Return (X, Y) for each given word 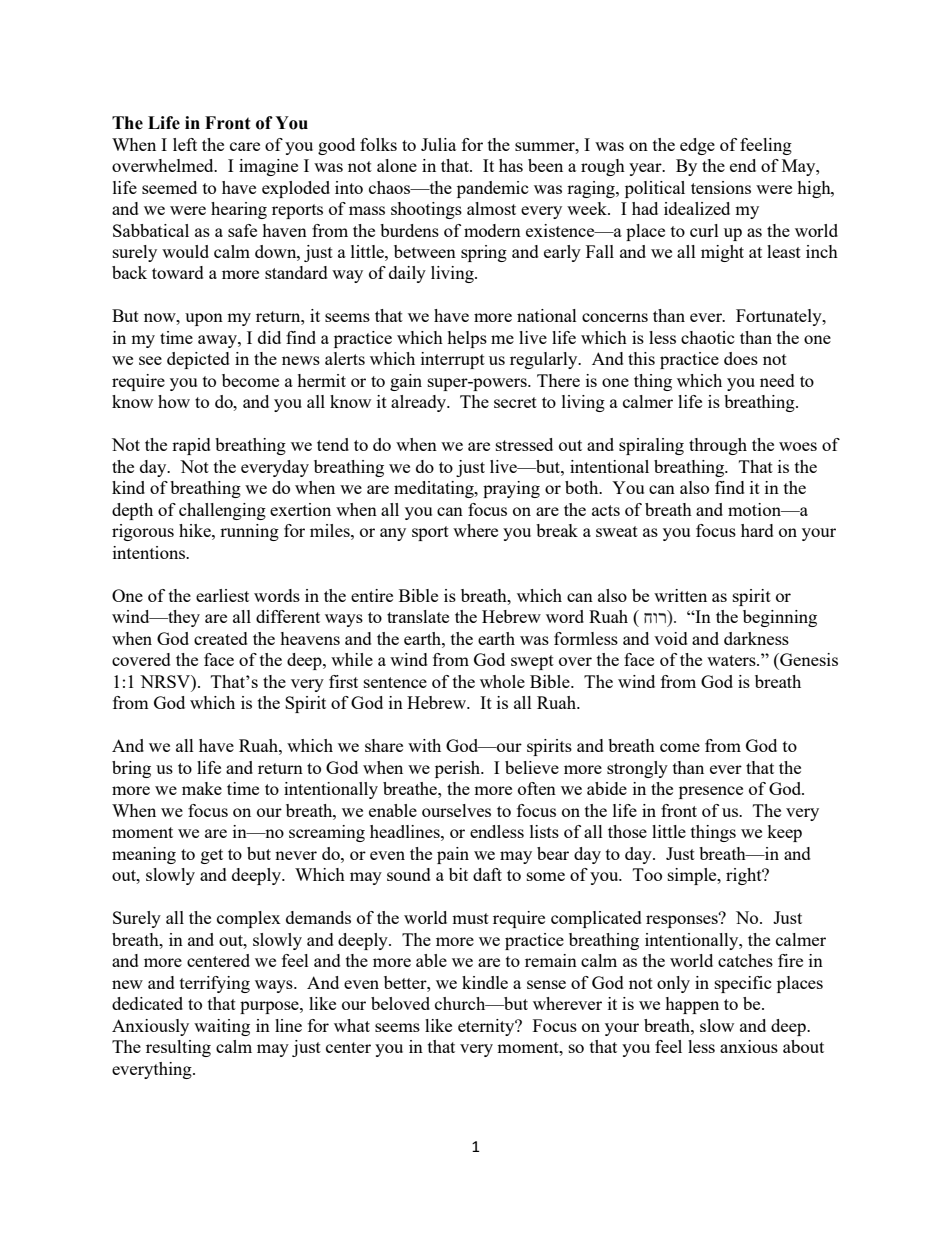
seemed (169, 187)
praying (511, 489)
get (212, 856)
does (741, 358)
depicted (198, 360)
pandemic (493, 189)
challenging (222, 511)
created (221, 638)
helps (467, 339)
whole (502, 681)
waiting (222, 1027)
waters (732, 660)
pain (453, 855)
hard (757, 530)
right (745, 876)
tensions (721, 187)
